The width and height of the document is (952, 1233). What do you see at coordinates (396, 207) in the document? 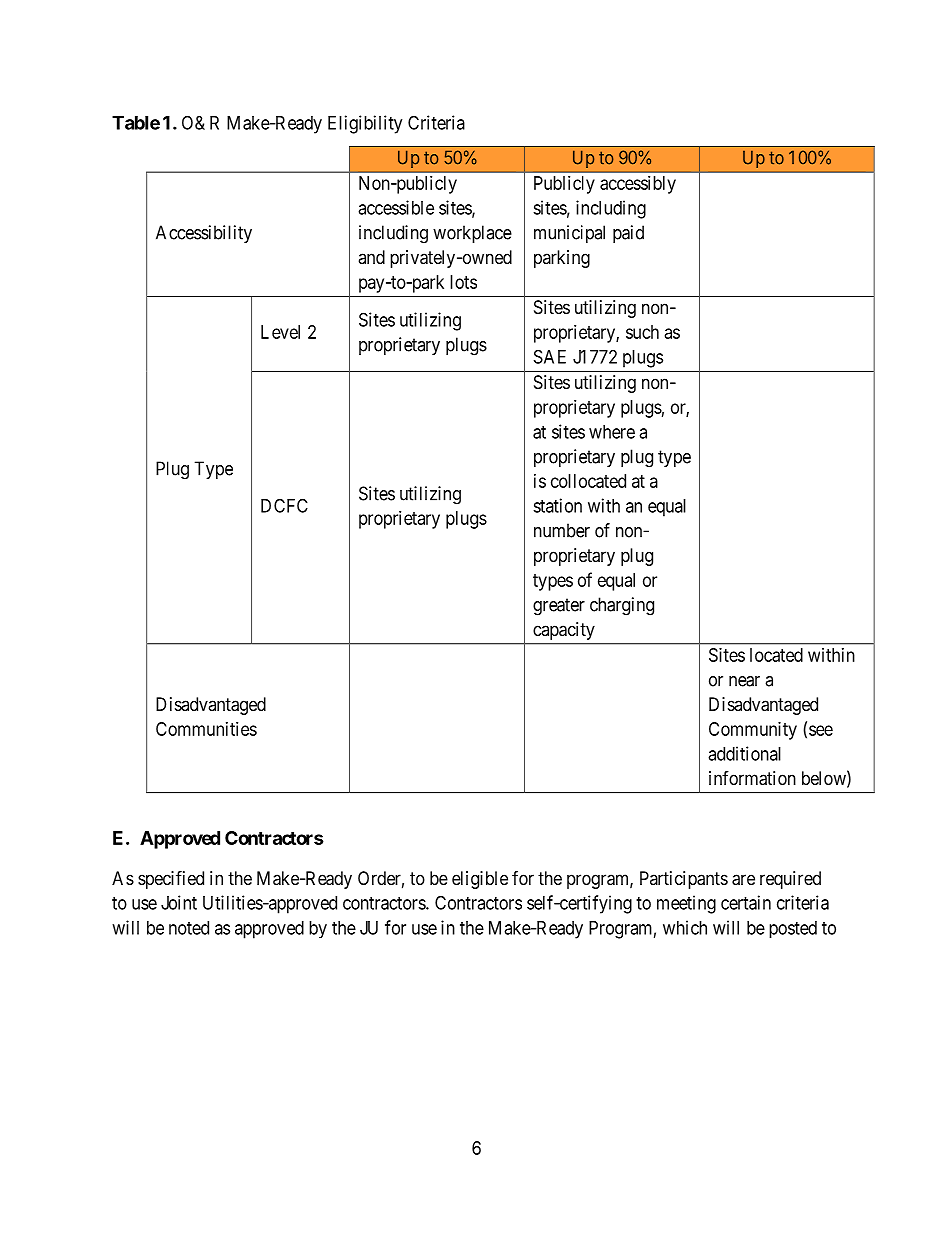
I see `accessible` at bounding box center [396, 207].
